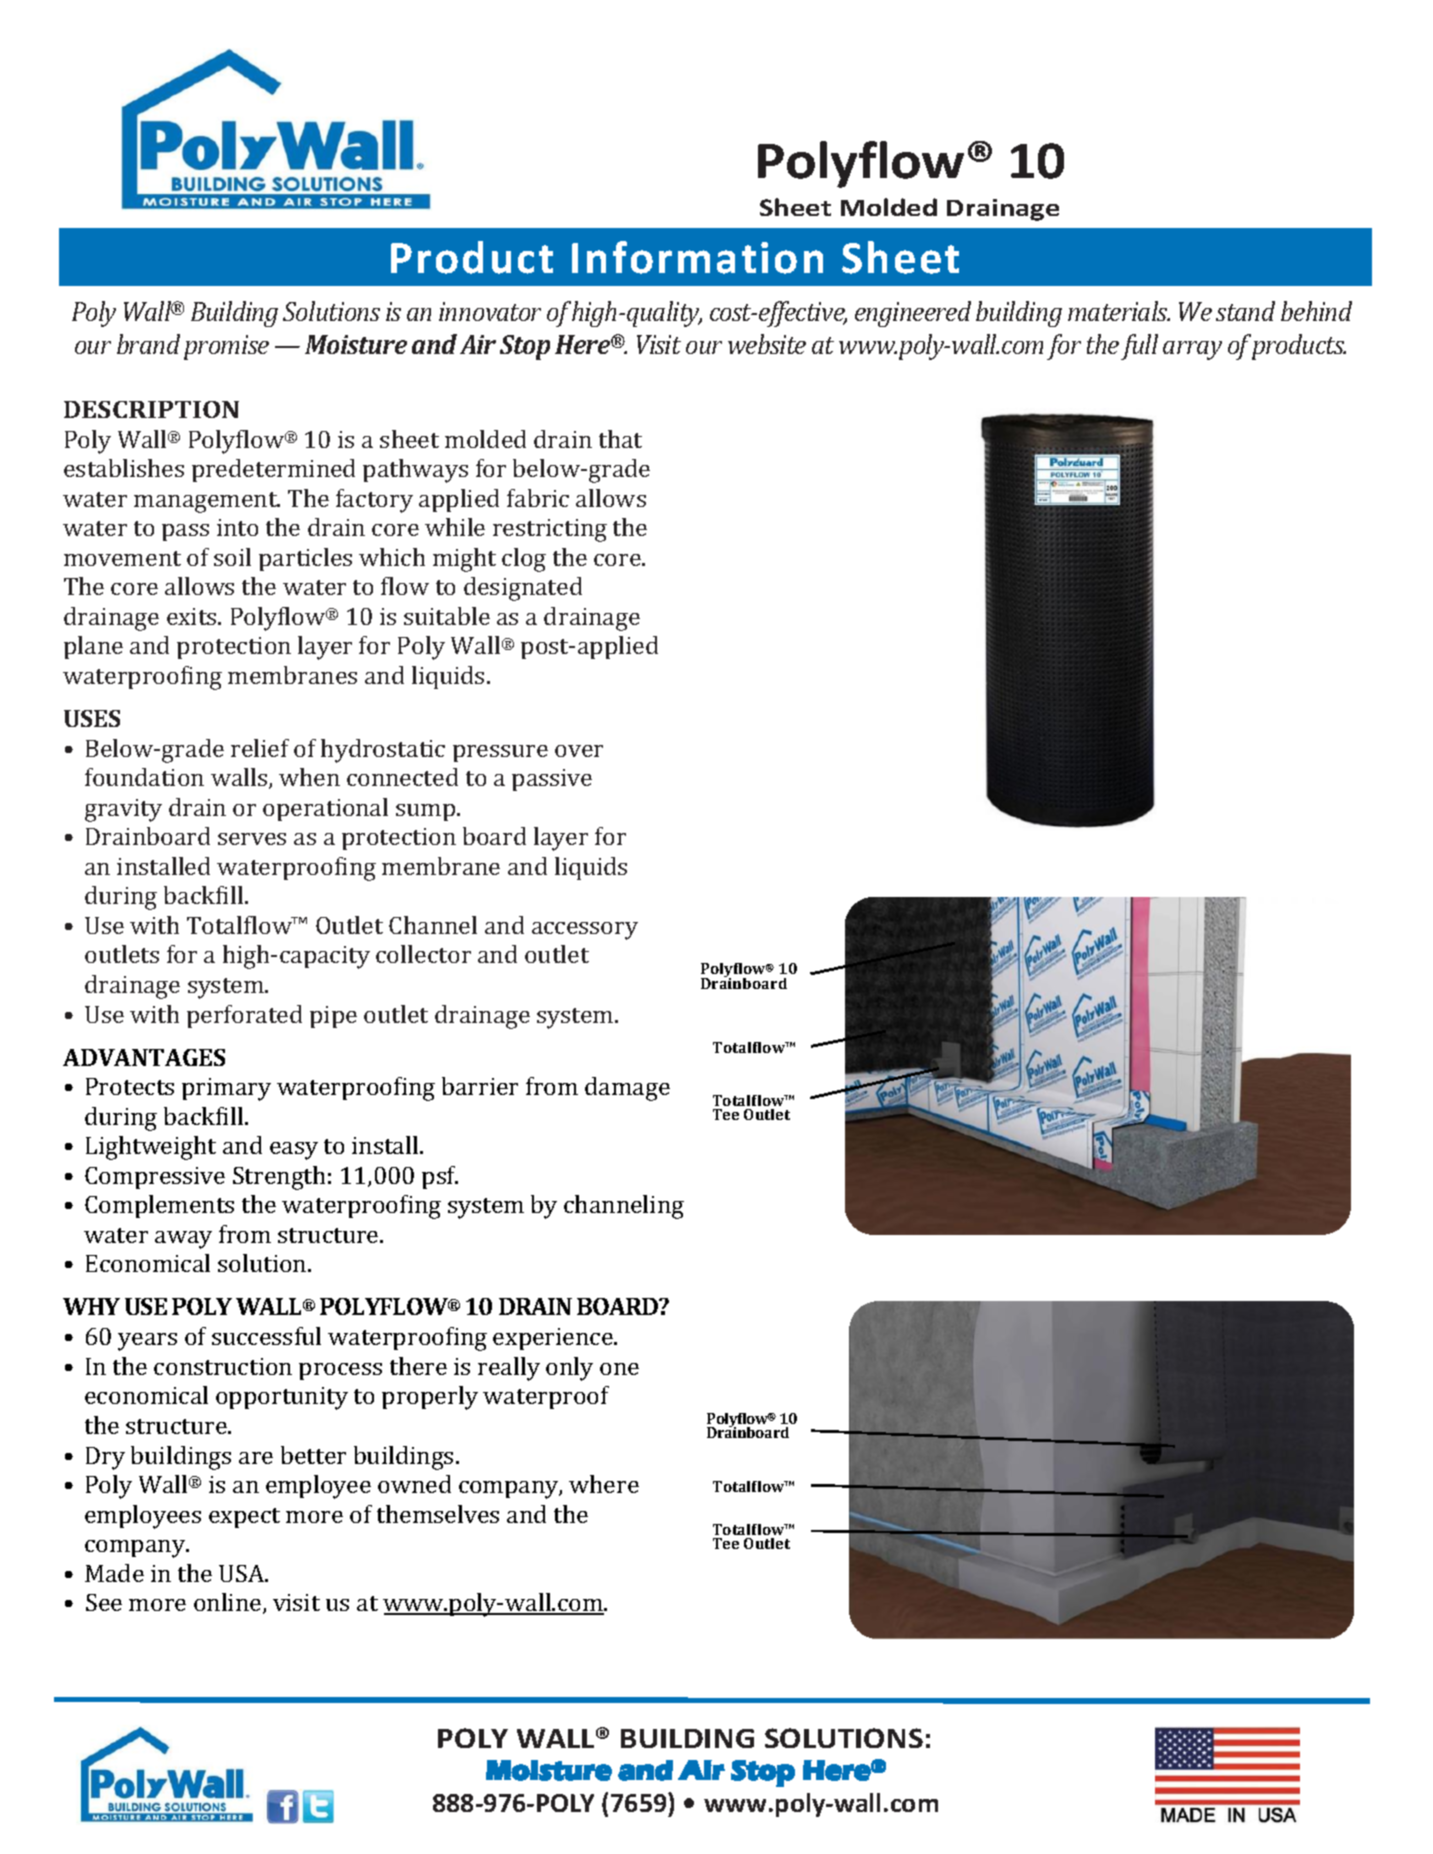 The height and width of the screenshot is (1854, 1433). What do you see at coordinates (438, 1514) in the screenshot?
I see `themselves` at bounding box center [438, 1514].
